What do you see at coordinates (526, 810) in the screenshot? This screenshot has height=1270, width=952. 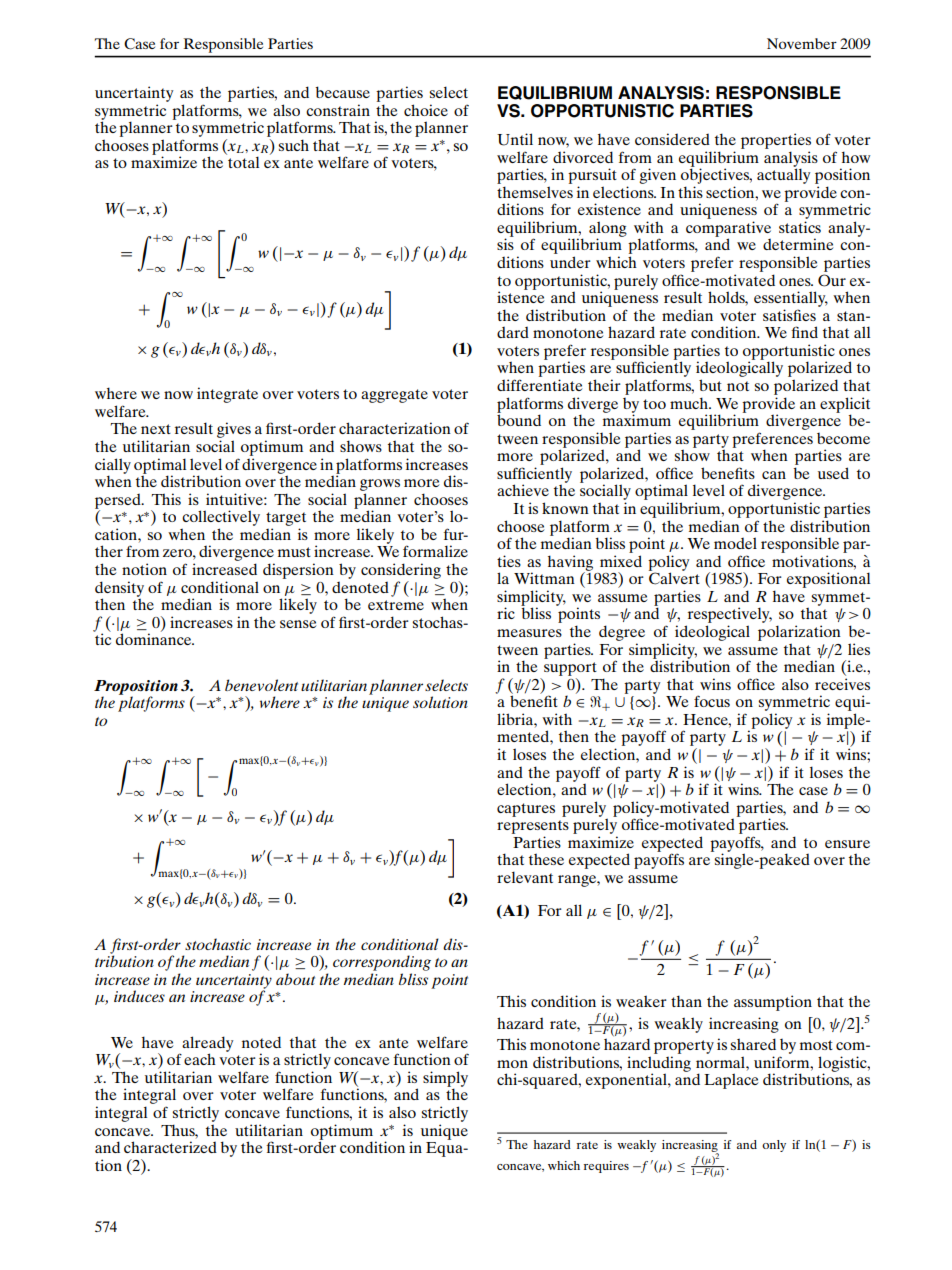 I see `captures` at bounding box center [526, 810].
